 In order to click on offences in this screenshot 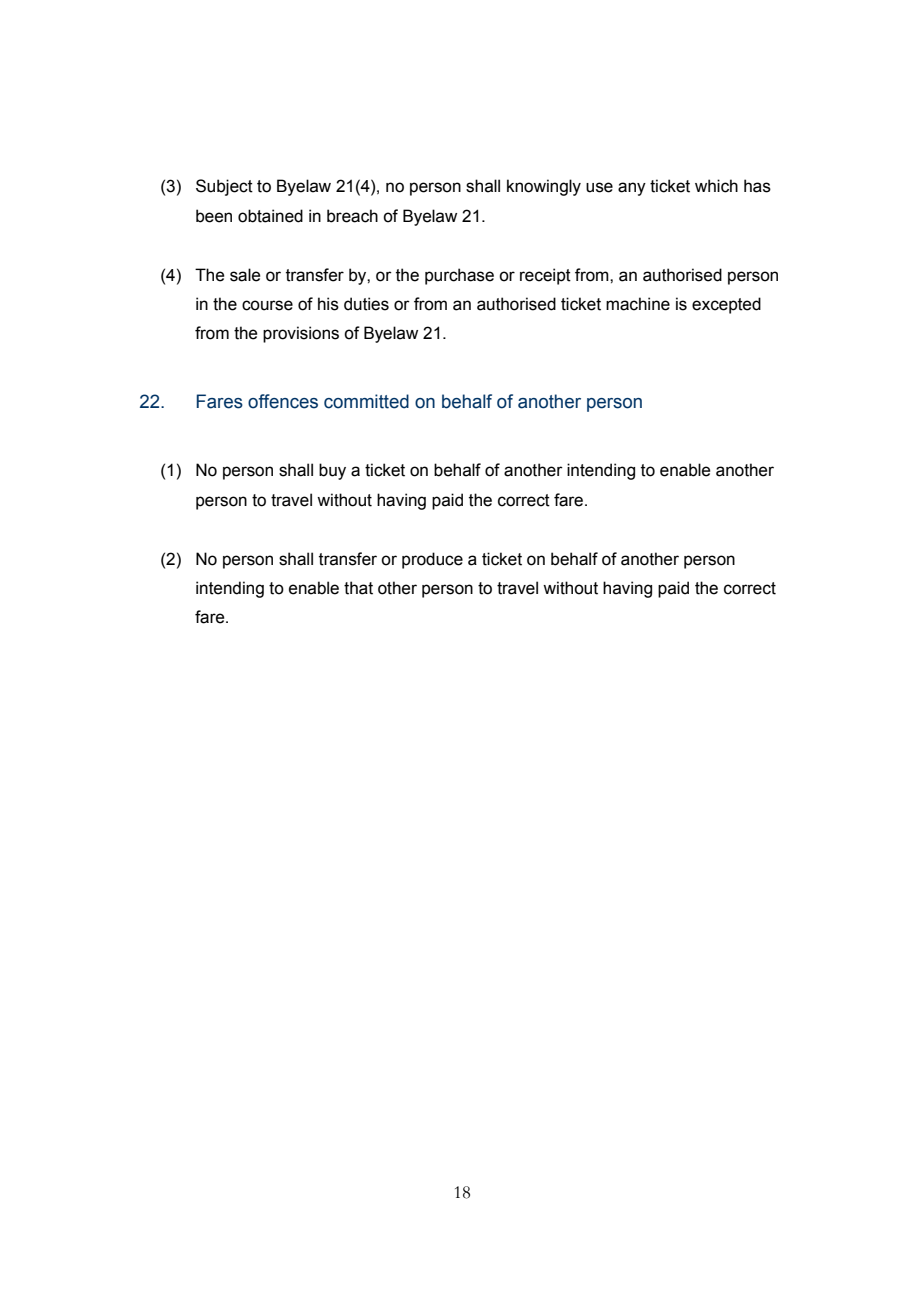, I will do `click(283, 401)`.
